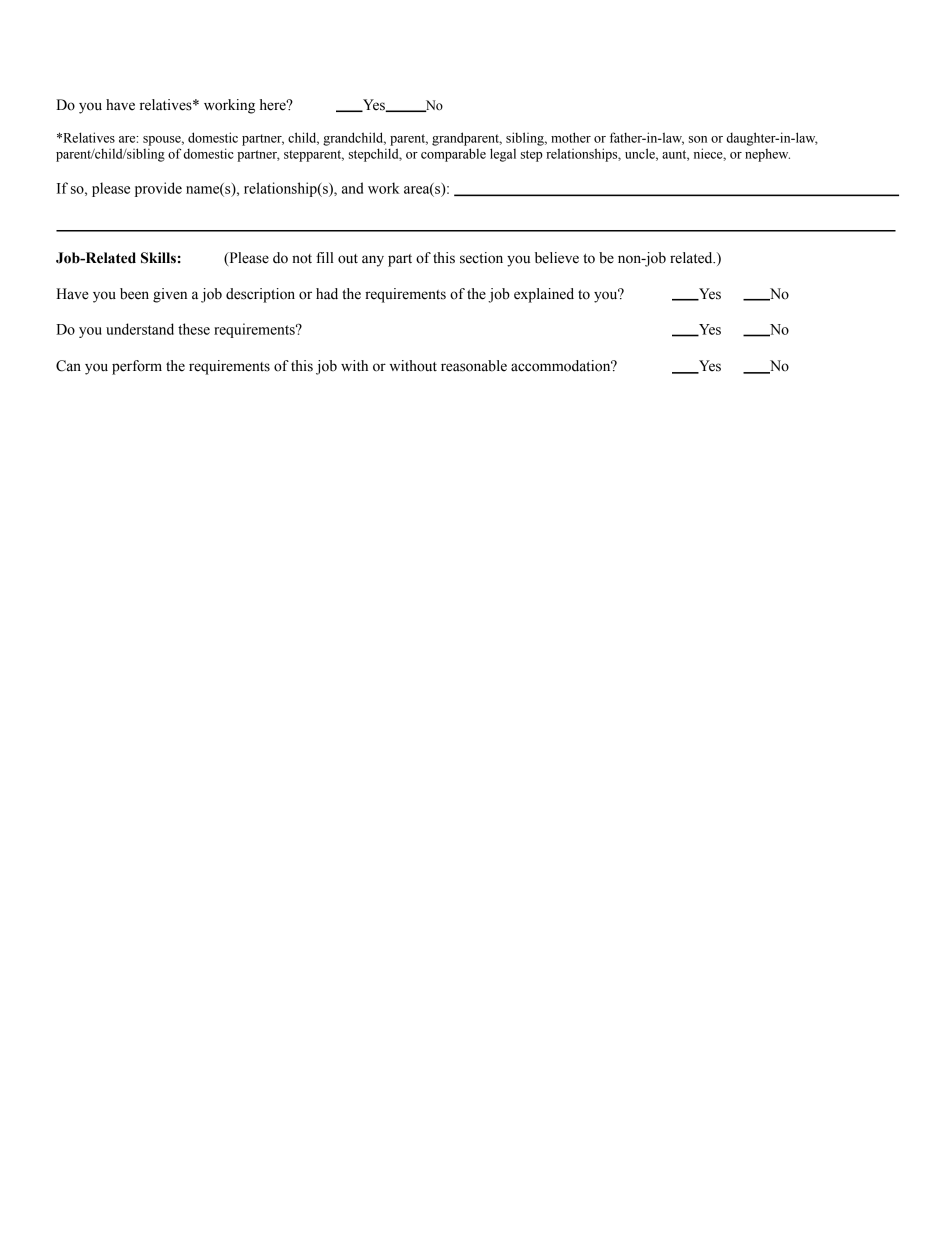 The image size is (952, 1233). I want to click on Skills, so click(158, 258).
